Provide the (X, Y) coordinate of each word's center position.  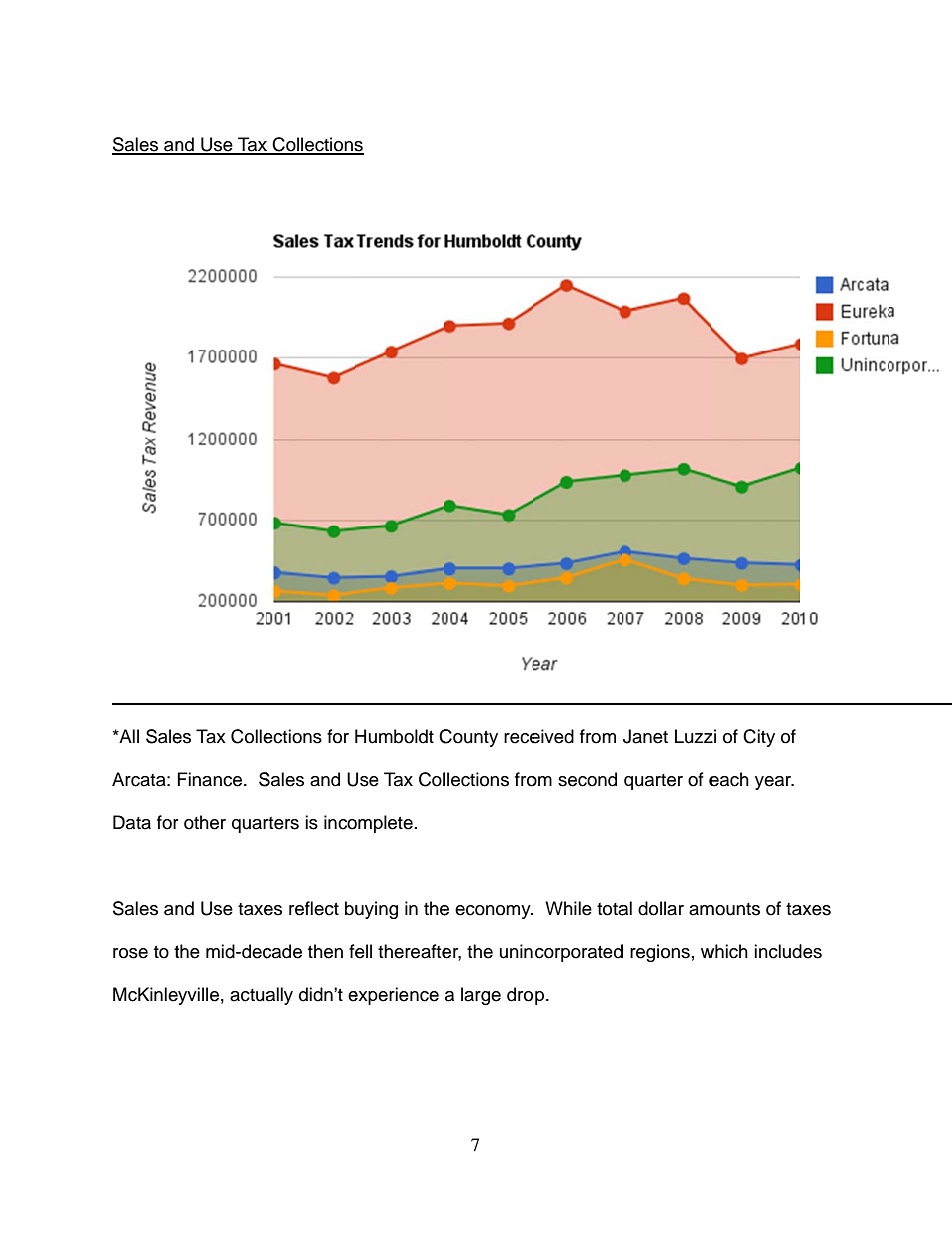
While (568, 908)
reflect (314, 908)
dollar (661, 908)
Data (132, 822)
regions (660, 953)
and (325, 779)
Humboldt (394, 736)
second (587, 779)
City (759, 738)
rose (130, 953)
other (205, 822)
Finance (209, 779)
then (325, 951)
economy (494, 912)
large (481, 996)
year (774, 783)
